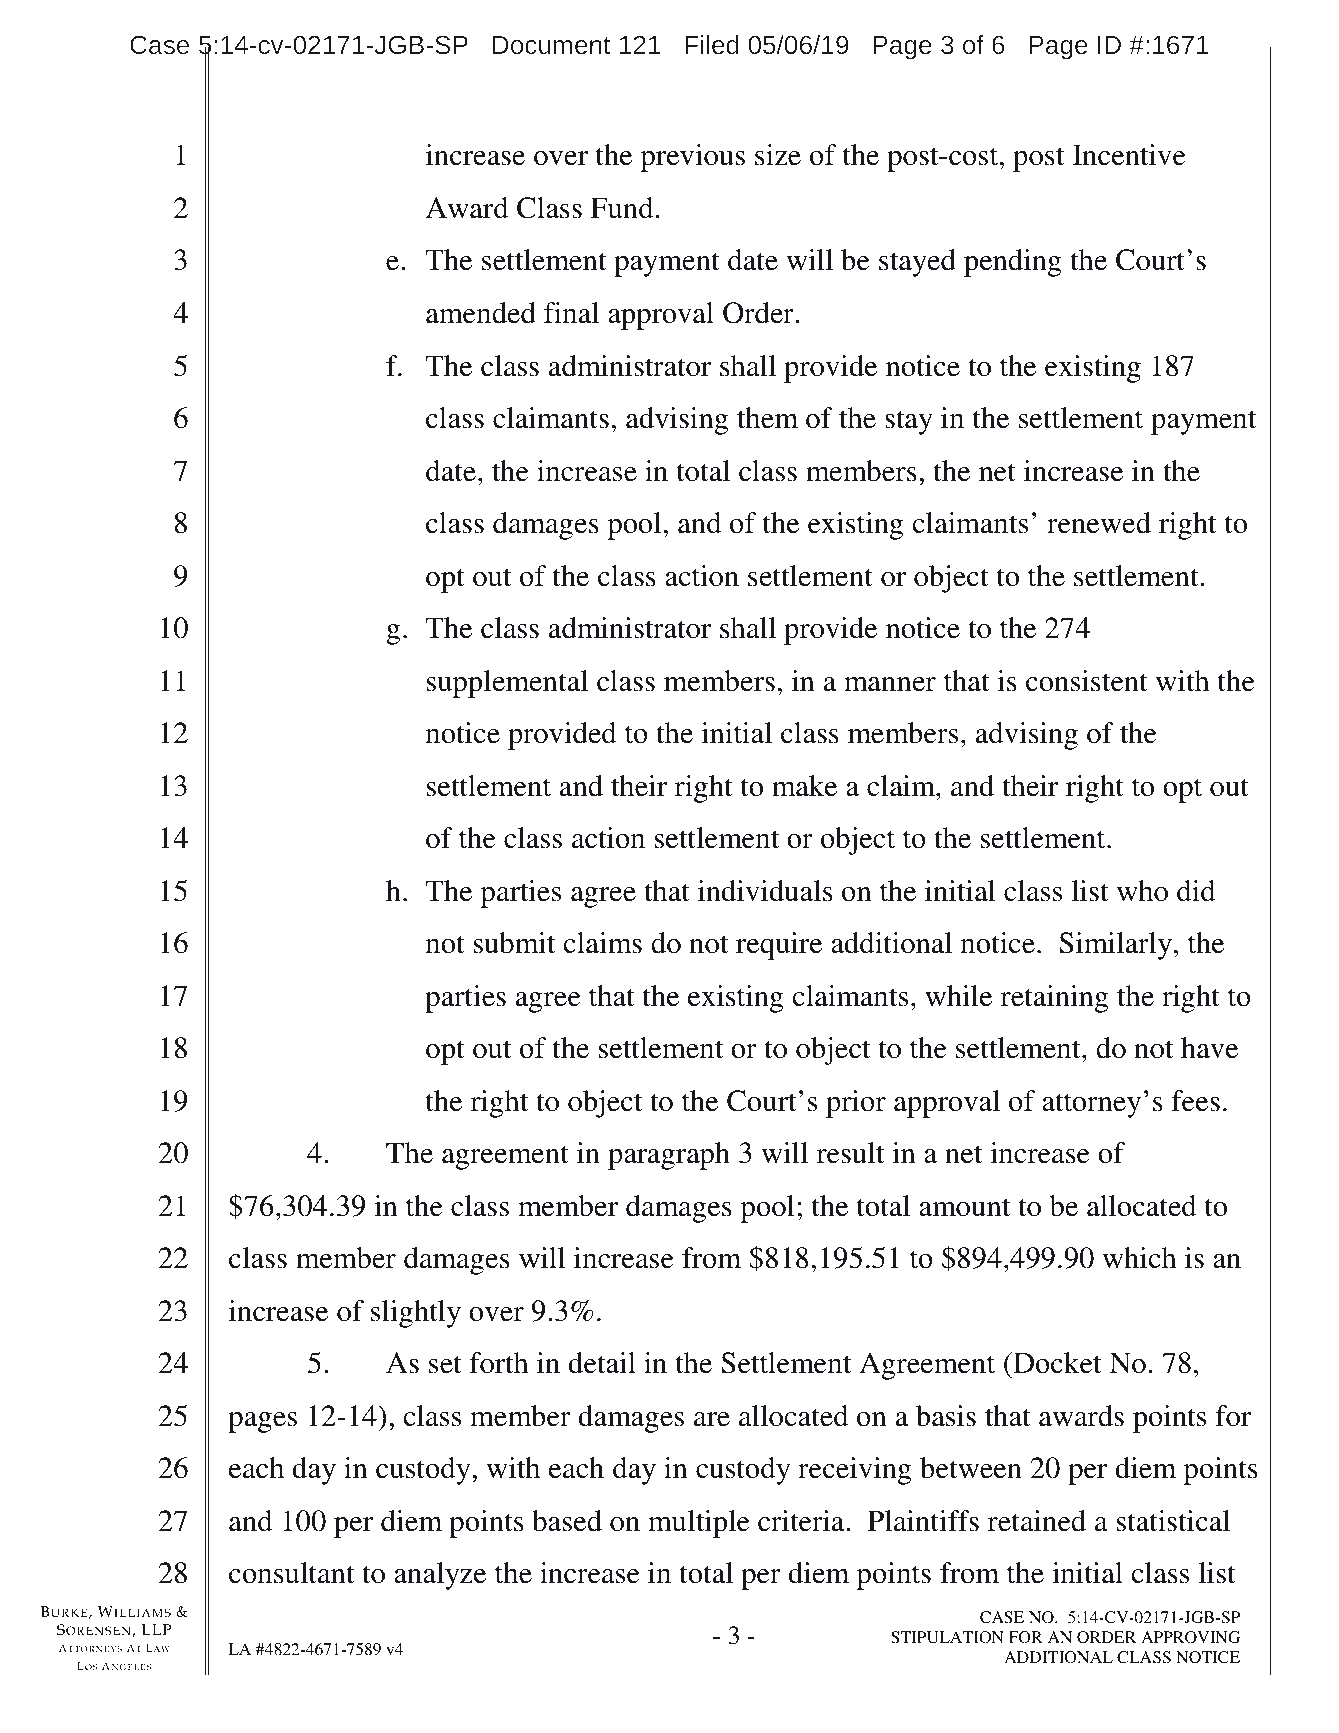 The width and height of the screenshot is (1339, 1733). I want to click on renewed, so click(1099, 523).
